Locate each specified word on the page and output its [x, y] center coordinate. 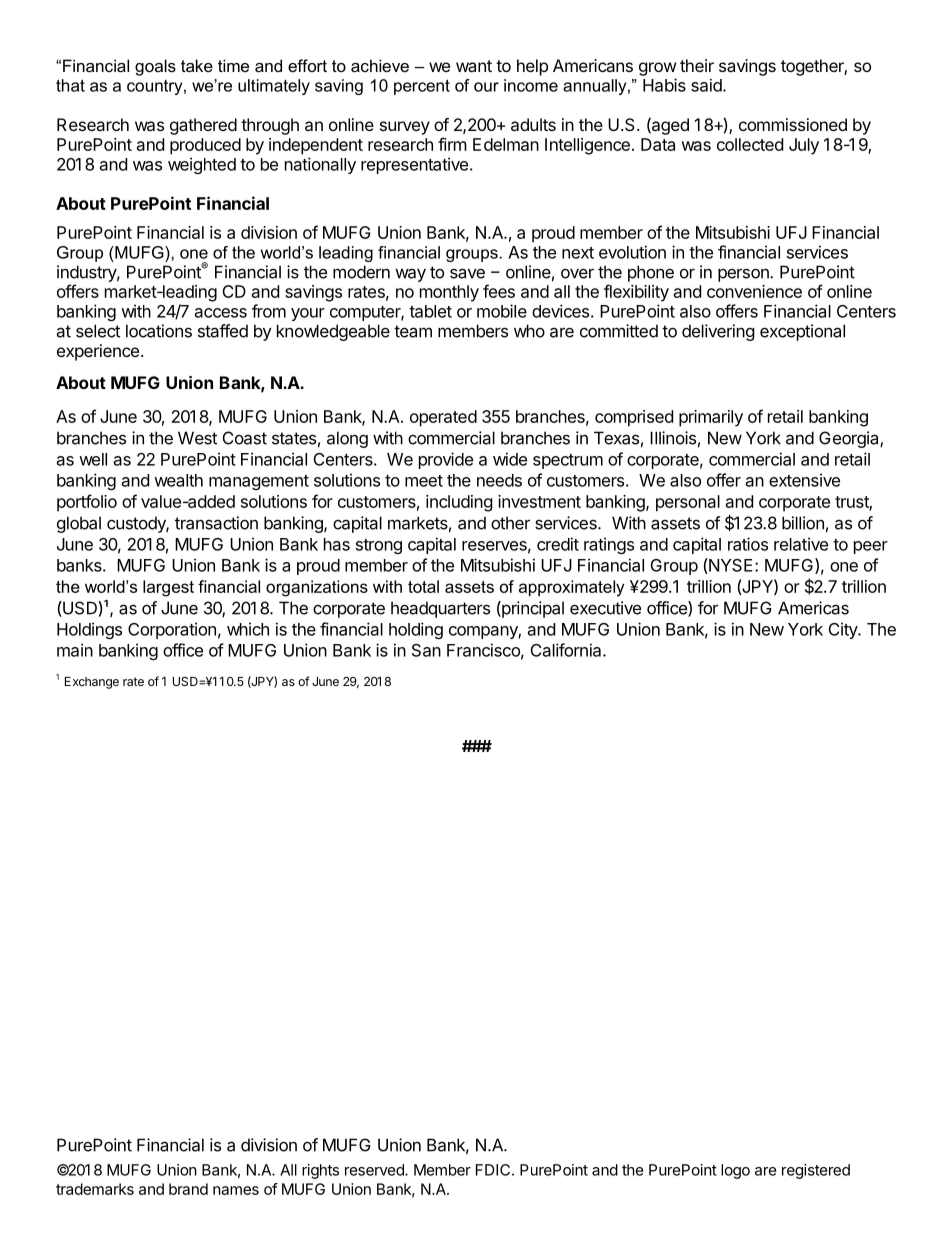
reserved [375, 1170]
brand [188, 1189]
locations [159, 331]
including [459, 503]
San [426, 650]
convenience [754, 291]
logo [735, 1171]
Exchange [92, 683]
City [844, 630]
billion [803, 523]
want [474, 66]
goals [155, 67]
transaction [216, 523]
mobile [502, 311]
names [236, 1190]
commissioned [793, 124]
